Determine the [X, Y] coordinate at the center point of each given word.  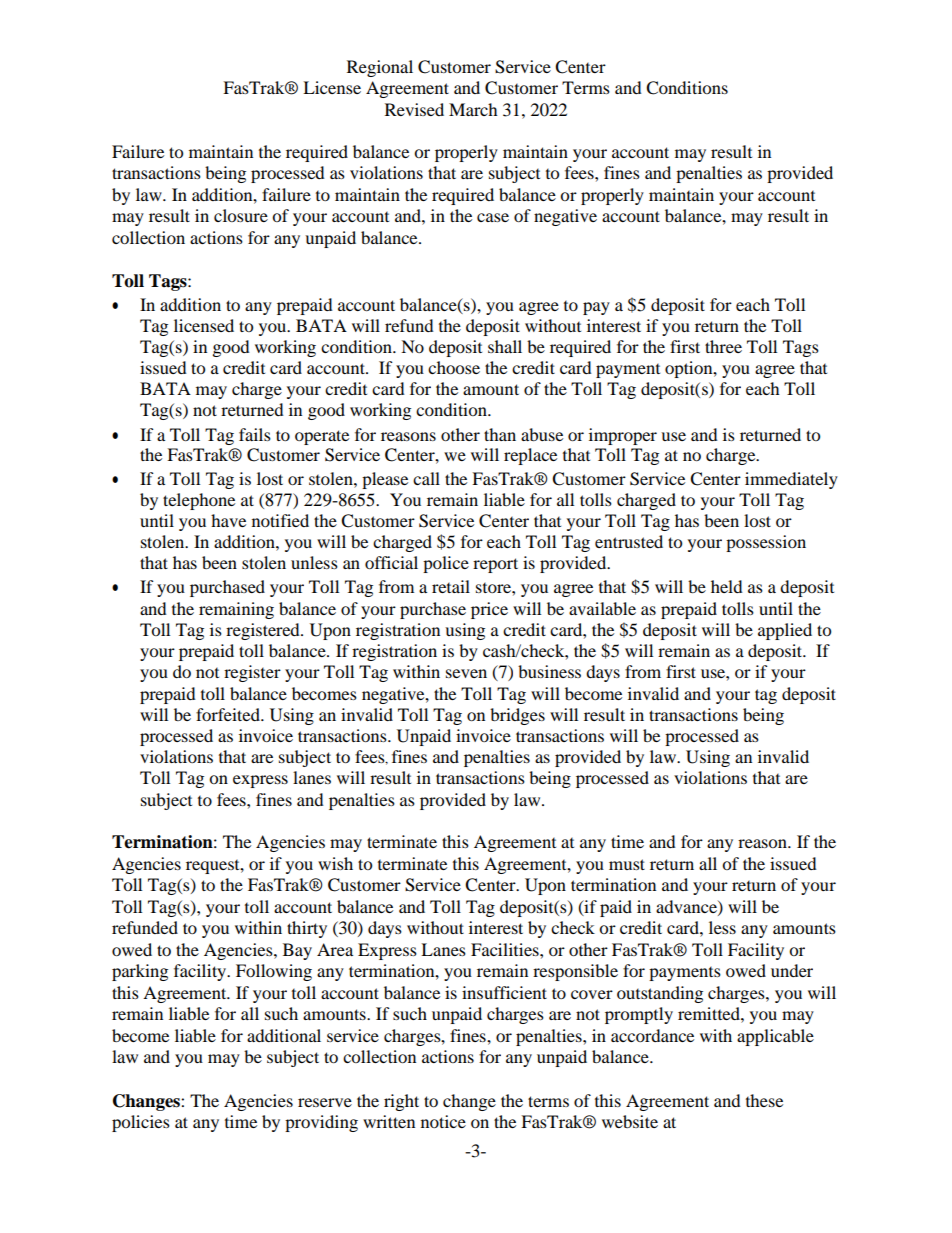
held [727, 586]
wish [335, 863]
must [627, 864]
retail [451, 586]
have [228, 520]
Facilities [506, 949]
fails [255, 434]
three [723, 346]
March [473, 109]
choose [454, 367]
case [493, 217]
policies [141, 1123]
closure [241, 215]
